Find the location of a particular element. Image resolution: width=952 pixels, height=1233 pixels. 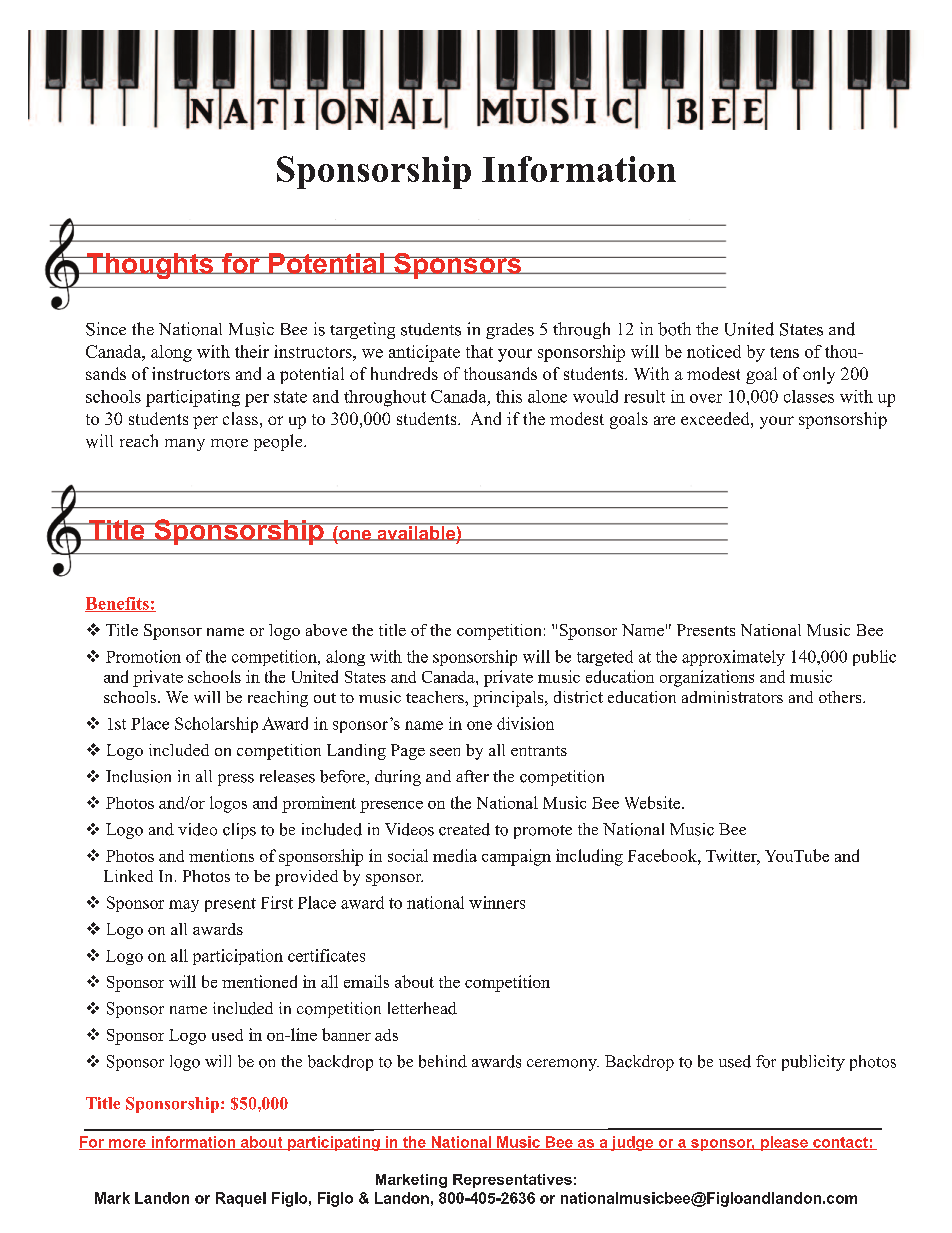

administrators is located at coordinates (732, 697).
